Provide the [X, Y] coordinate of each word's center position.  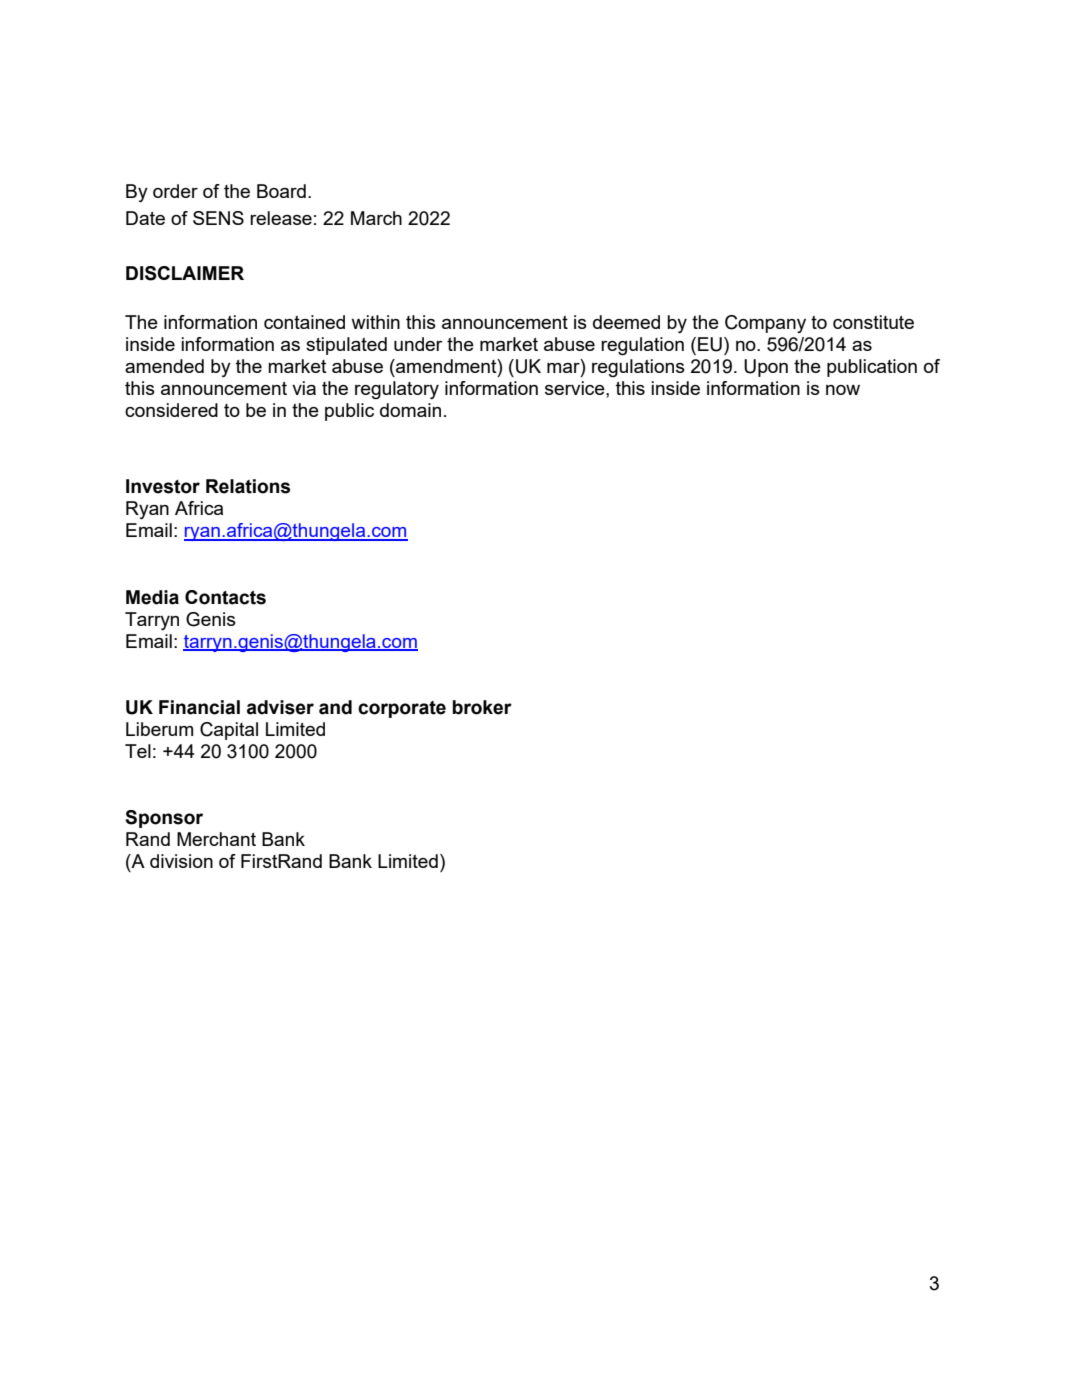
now [843, 390]
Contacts [225, 597]
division [181, 861]
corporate [402, 709]
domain [410, 410]
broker [482, 707]
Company [765, 324]
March [376, 218]
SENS [218, 218]
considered [171, 410]
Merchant [216, 839]
